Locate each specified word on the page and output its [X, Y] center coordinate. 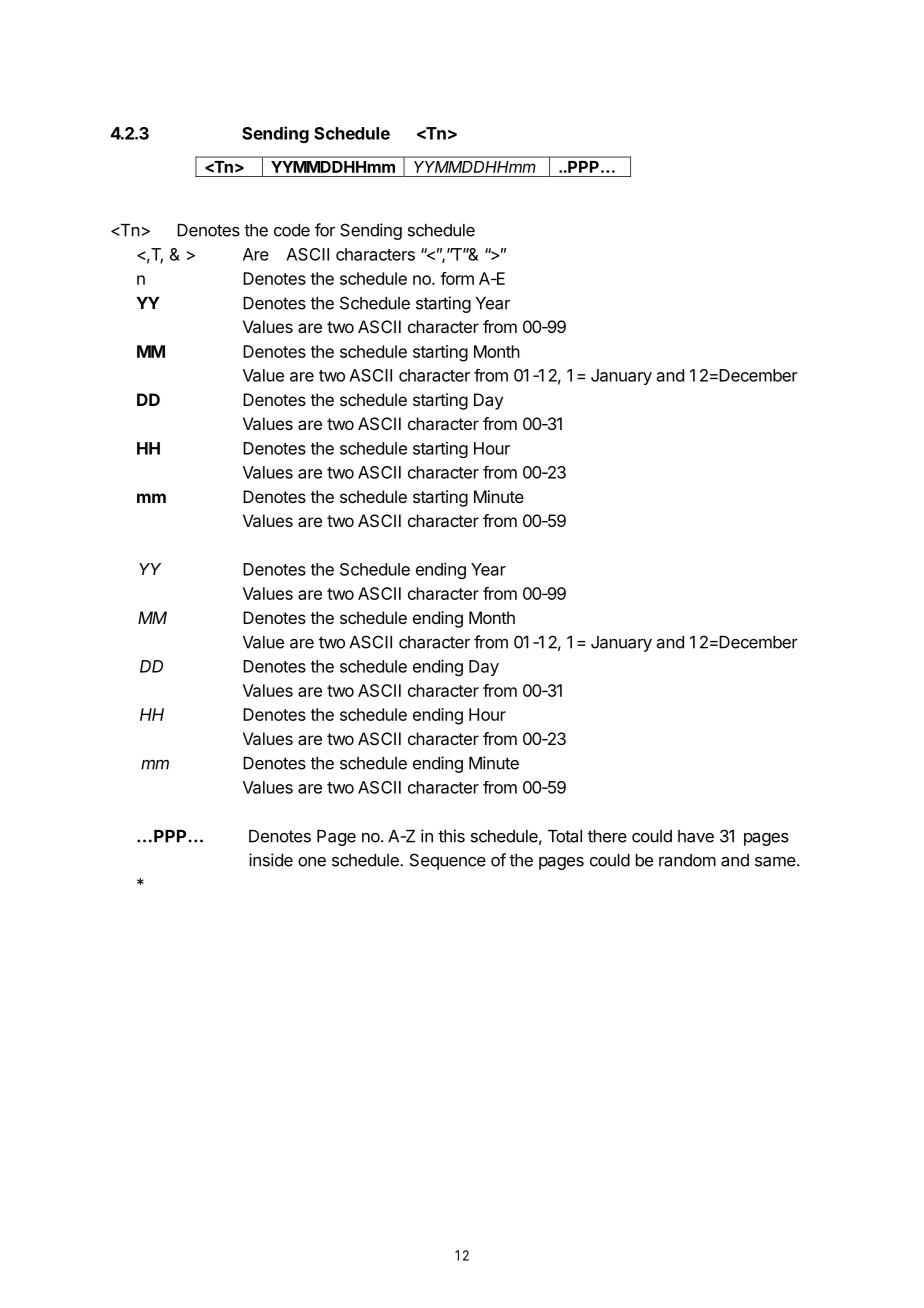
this [451, 836]
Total [565, 836]
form [457, 278]
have [696, 836]
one [312, 862]
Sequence [448, 861]
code [292, 230]
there [607, 836]
